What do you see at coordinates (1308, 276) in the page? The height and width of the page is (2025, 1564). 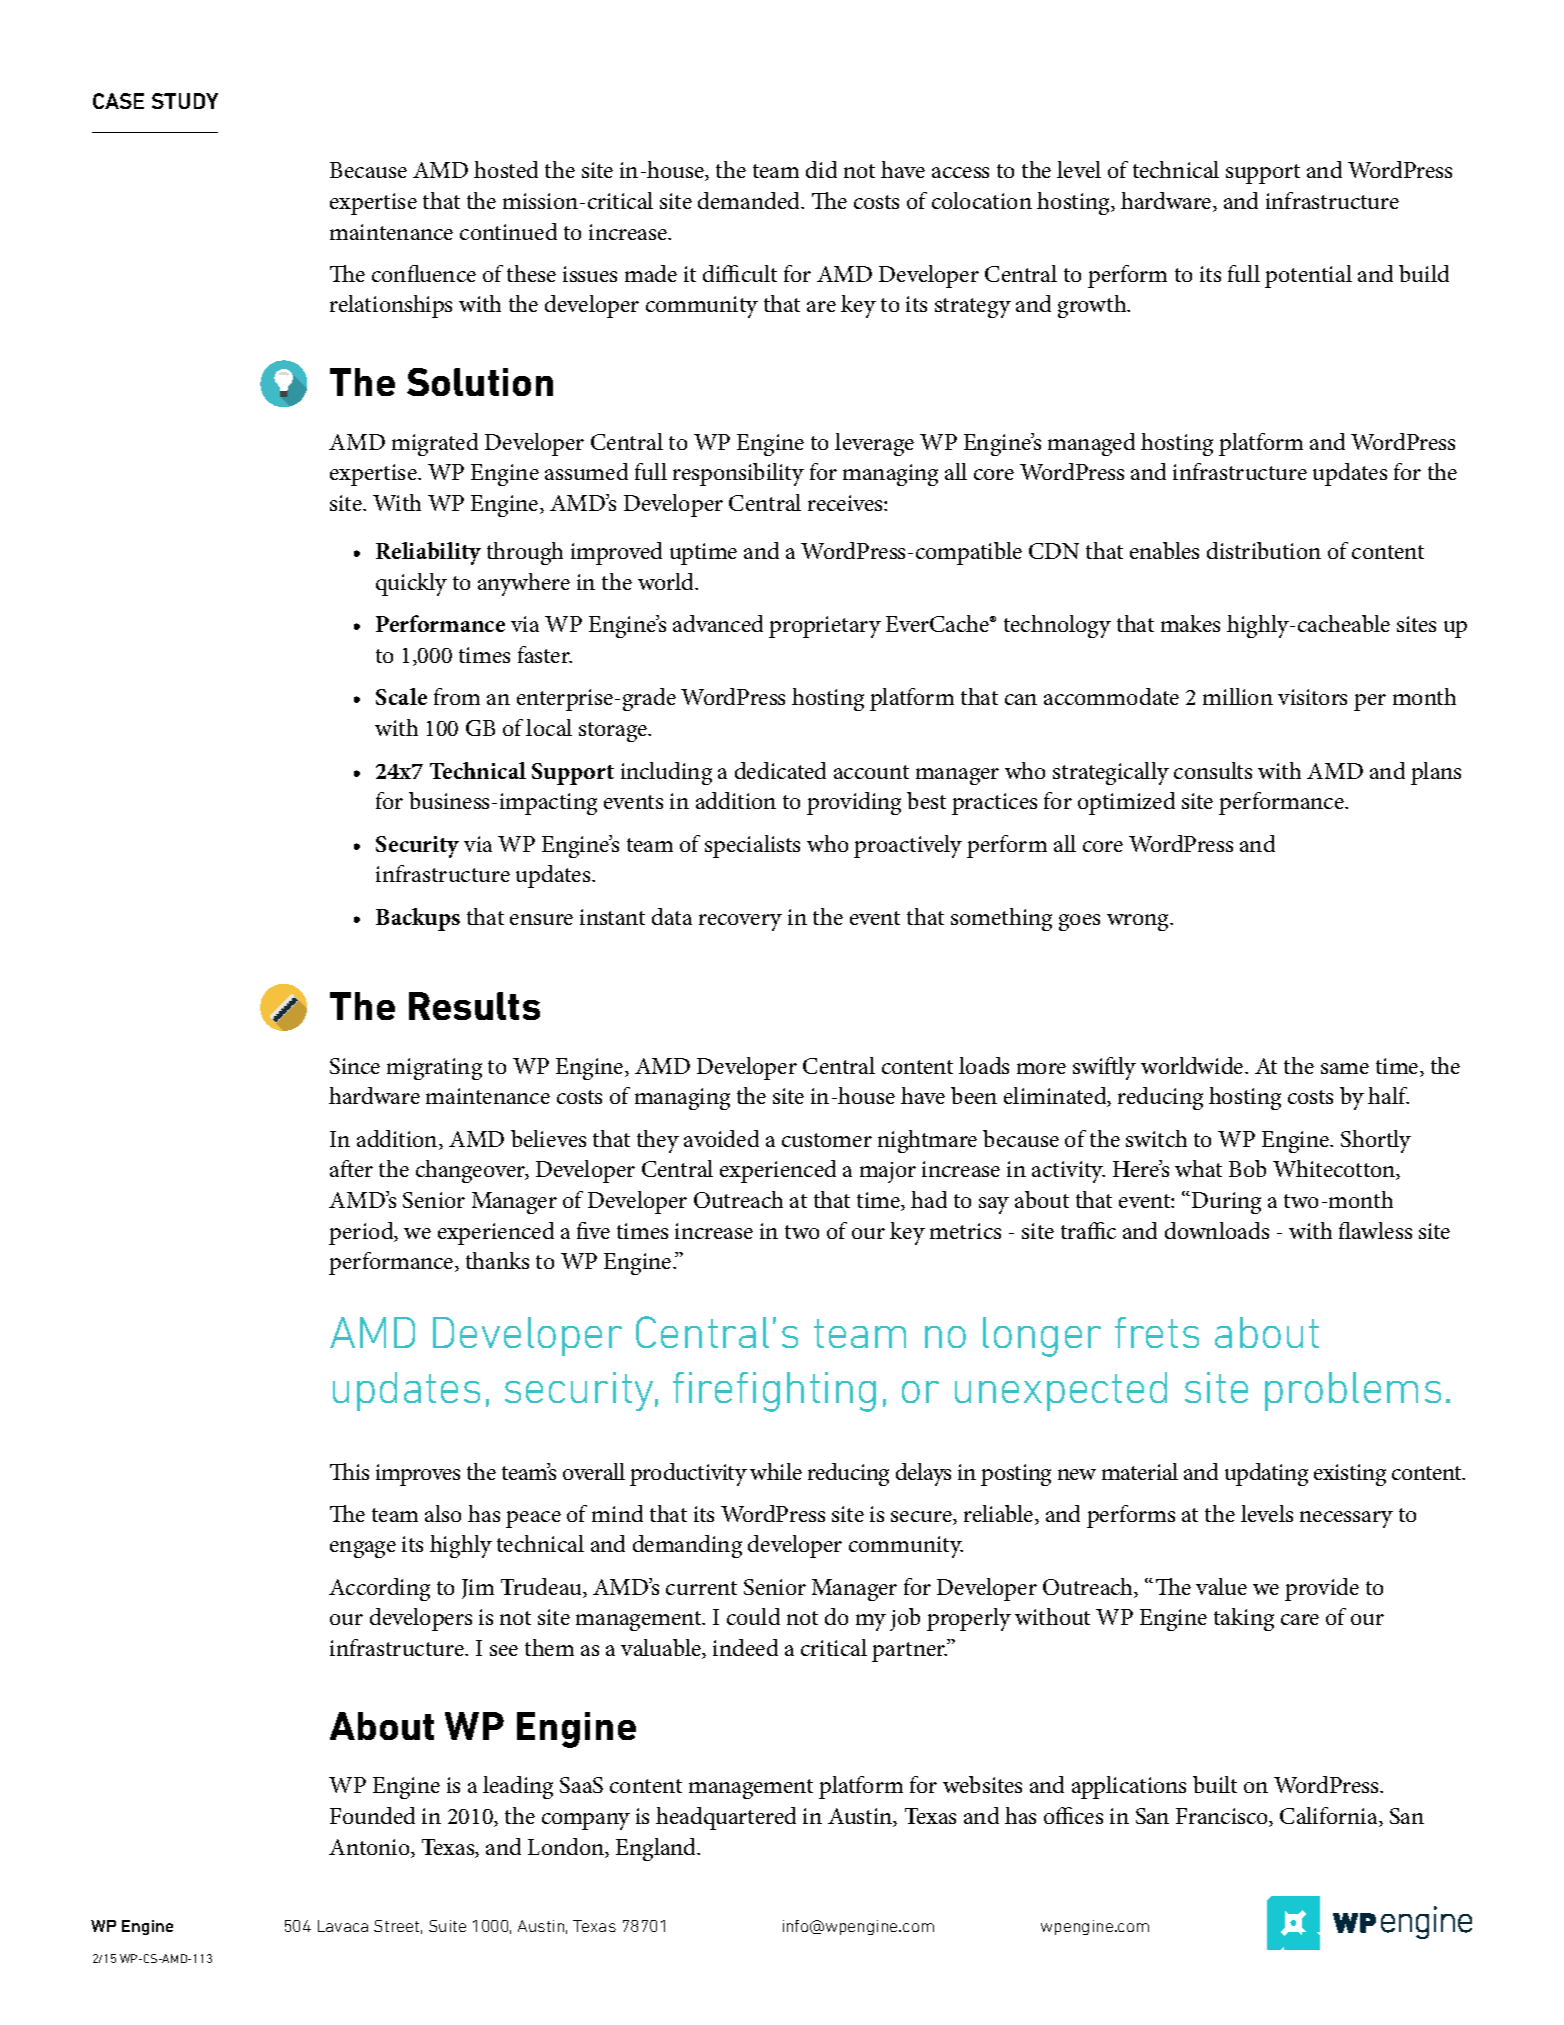 I see `potential` at bounding box center [1308, 276].
